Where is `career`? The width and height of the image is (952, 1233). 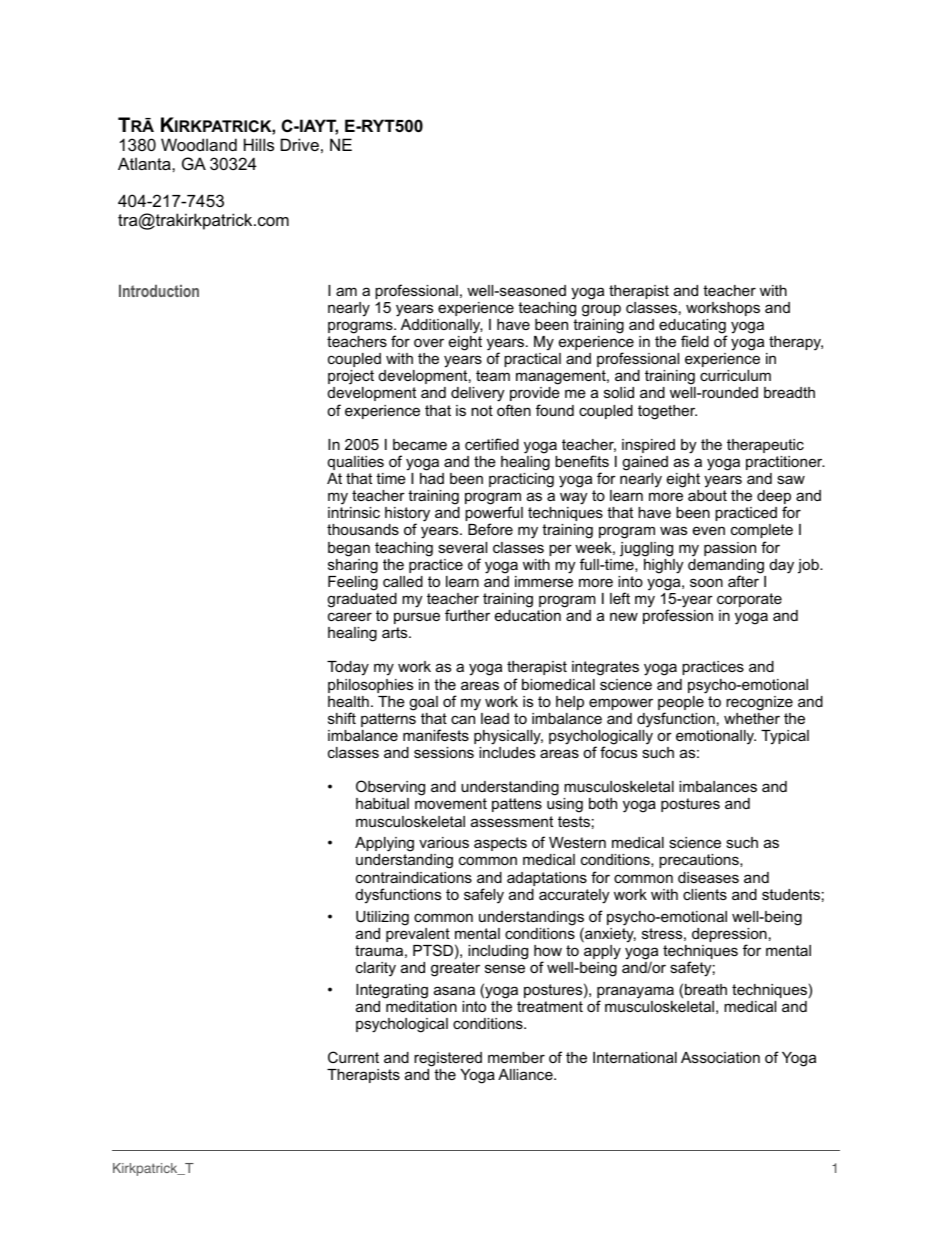 career is located at coordinates (350, 616).
